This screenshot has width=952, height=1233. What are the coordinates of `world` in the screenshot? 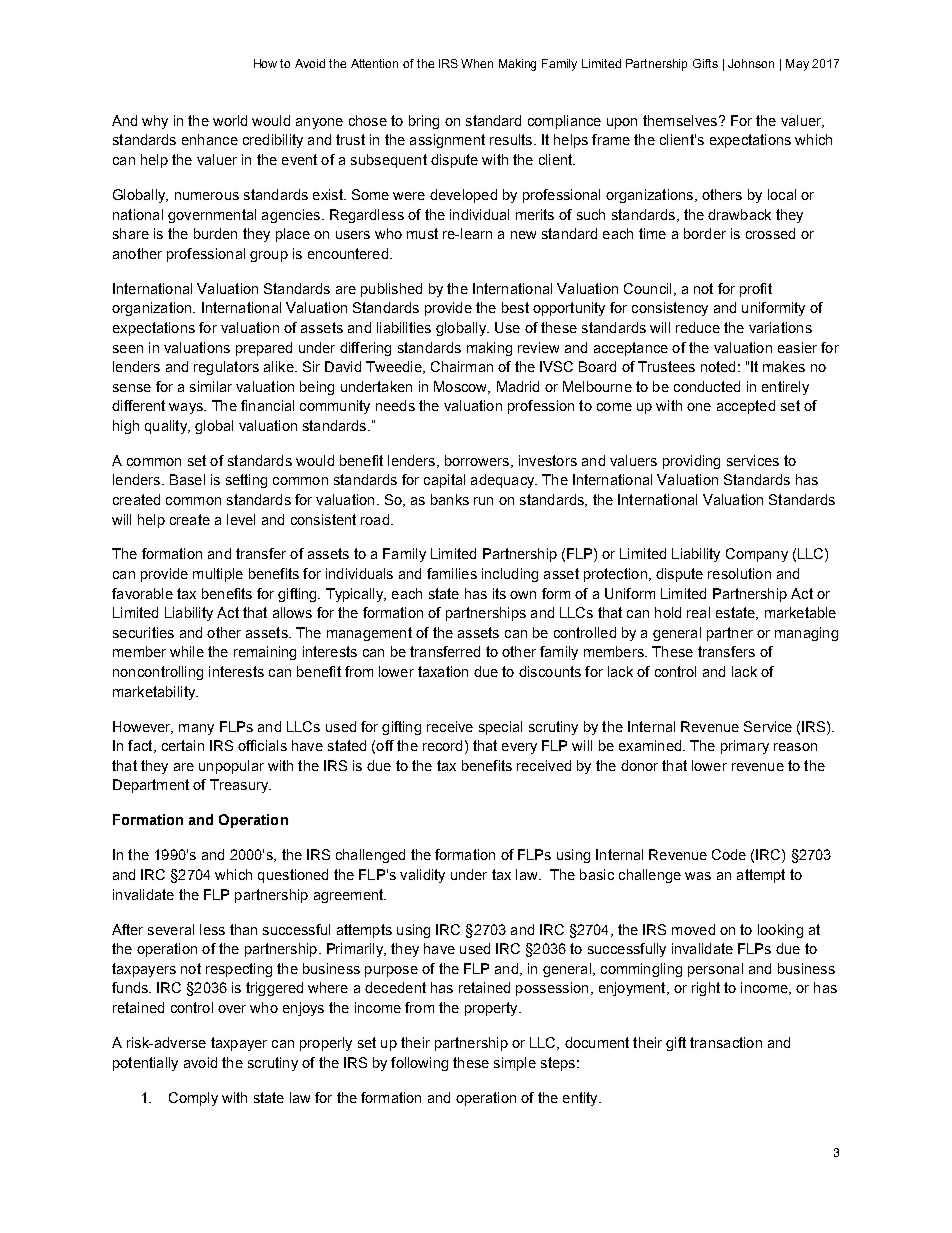 It's located at (230, 120).
